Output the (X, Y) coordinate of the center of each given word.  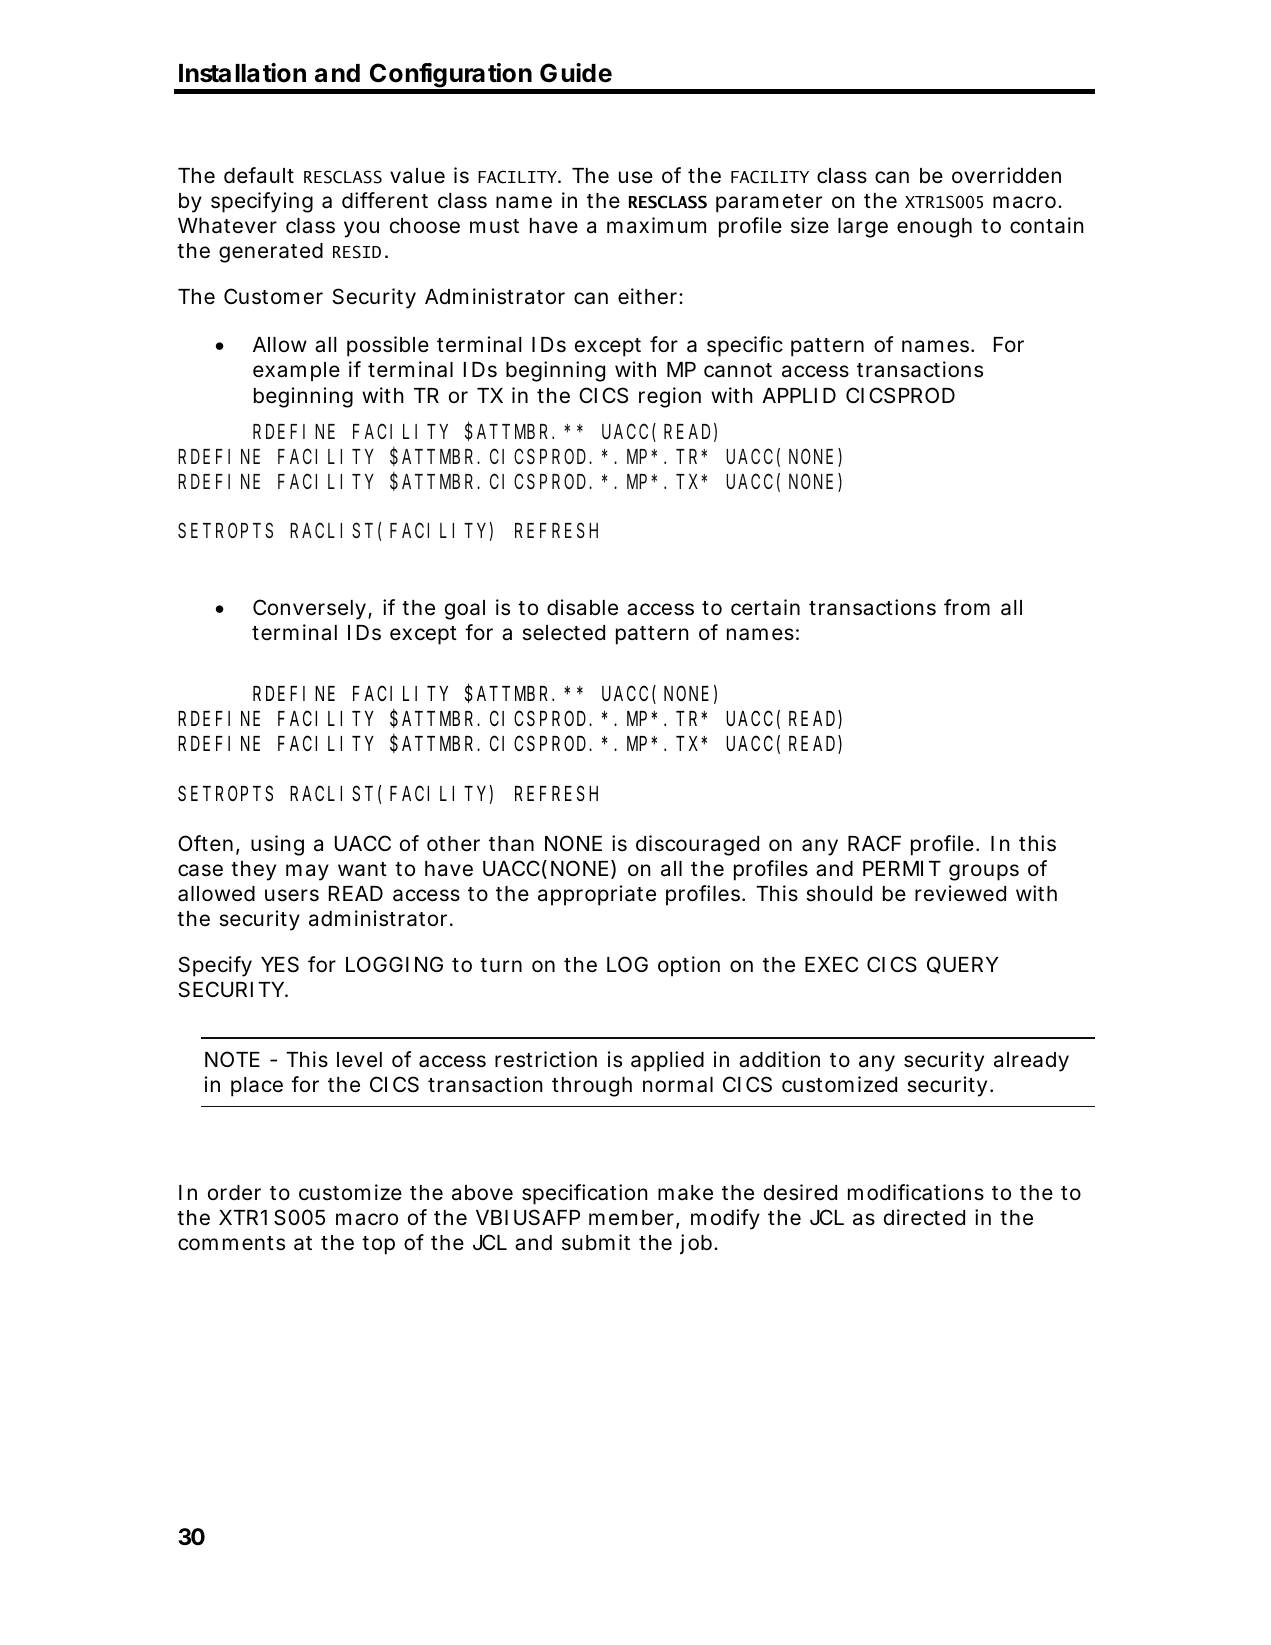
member (631, 1218)
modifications (916, 1192)
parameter (769, 203)
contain (1046, 225)
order (234, 1193)
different (385, 200)
